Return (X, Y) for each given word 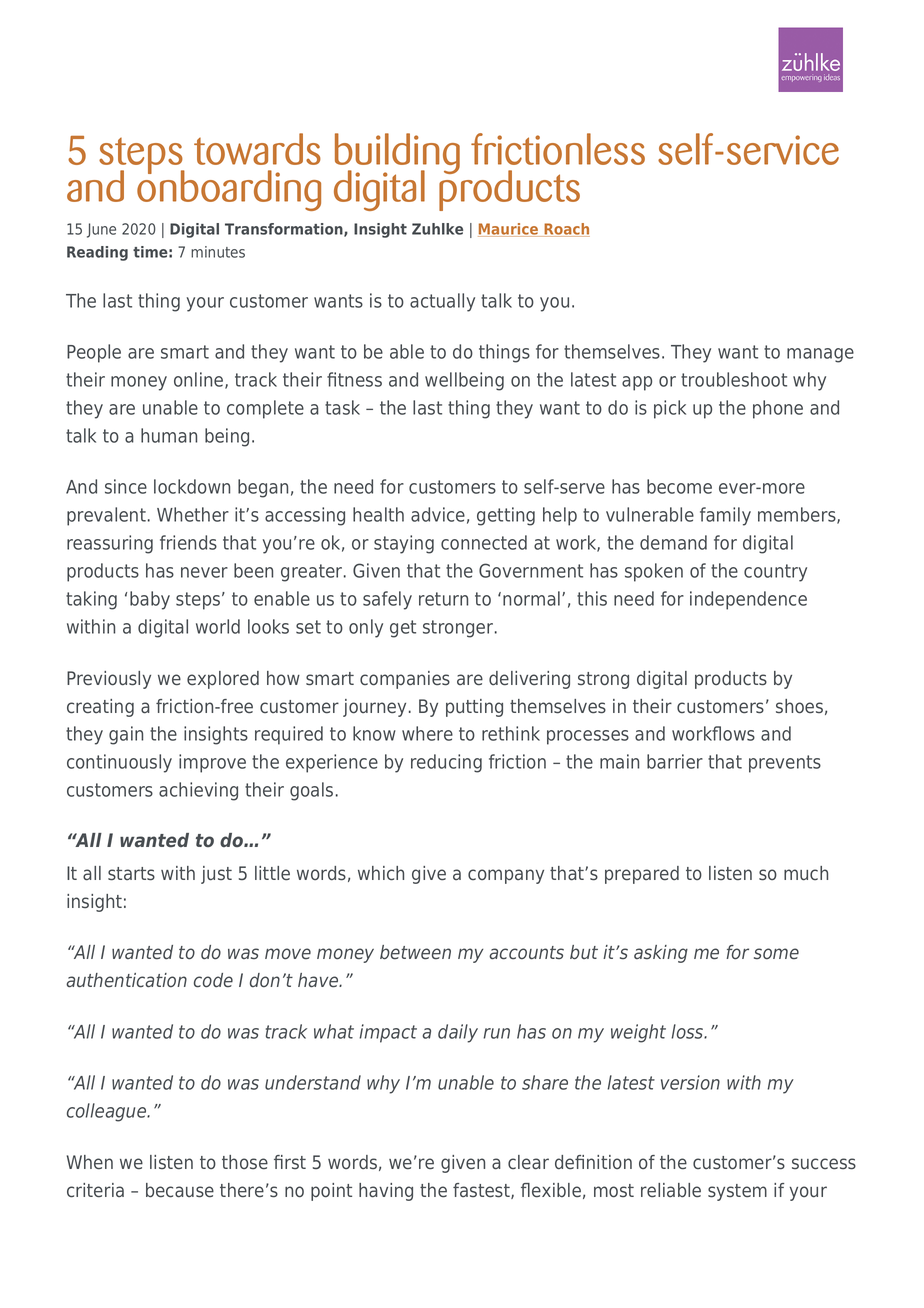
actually (442, 302)
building (397, 155)
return (443, 599)
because (180, 1190)
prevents (785, 764)
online (200, 380)
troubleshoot (734, 379)
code (213, 980)
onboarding (229, 189)
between (415, 952)
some (776, 954)
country (775, 573)
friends (188, 542)
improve (212, 763)
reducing (446, 763)
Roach (566, 230)
